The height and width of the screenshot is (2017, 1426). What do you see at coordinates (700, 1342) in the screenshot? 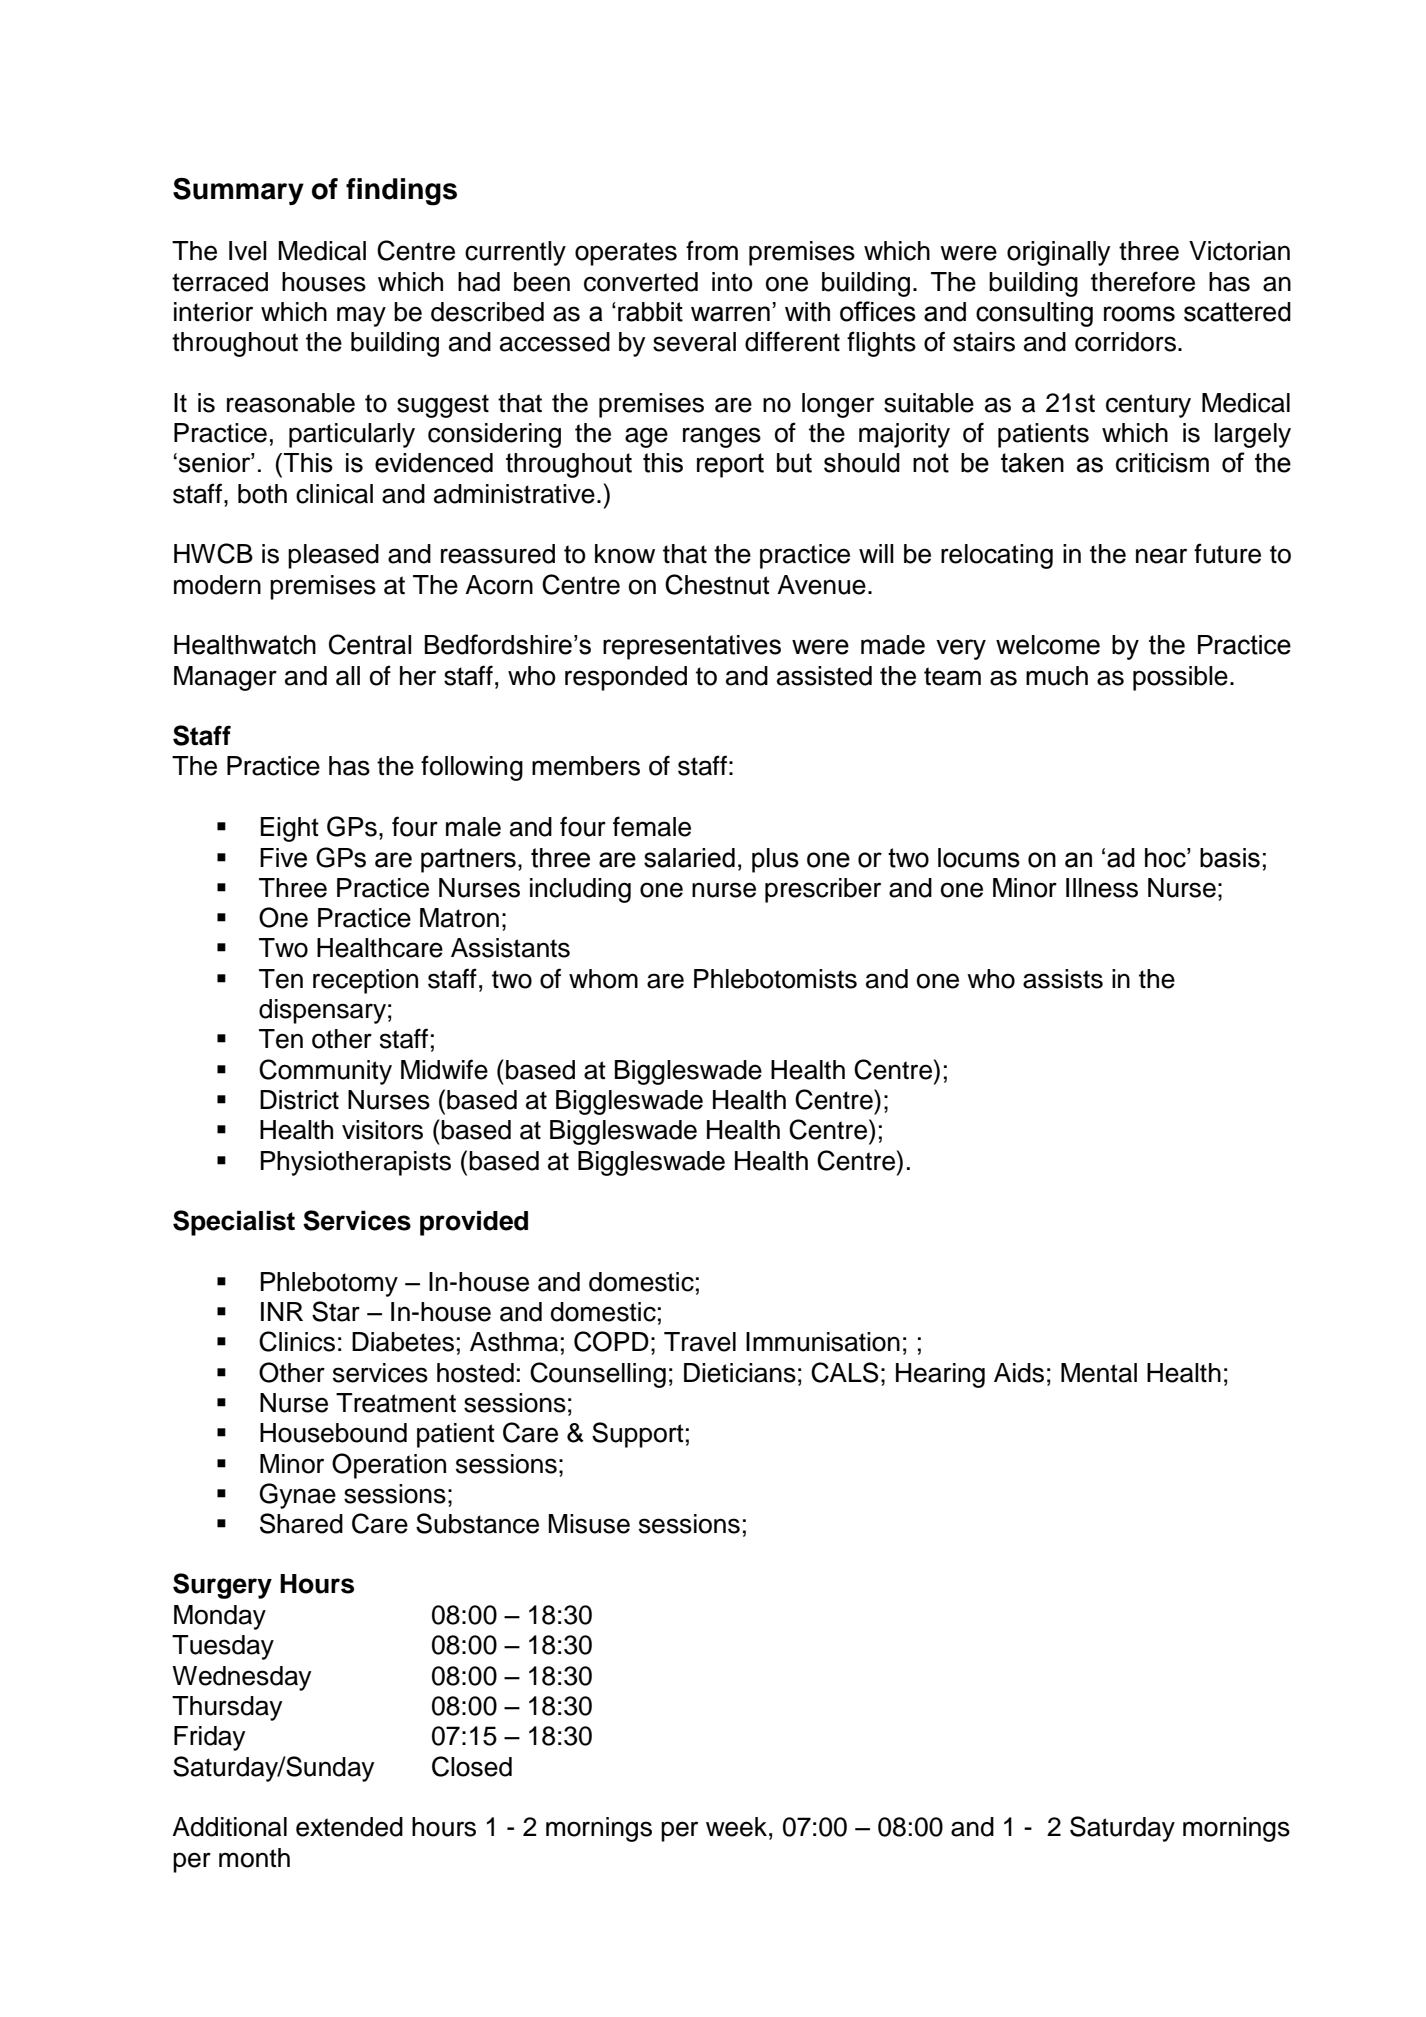
I see `Travel` at bounding box center [700, 1342].
